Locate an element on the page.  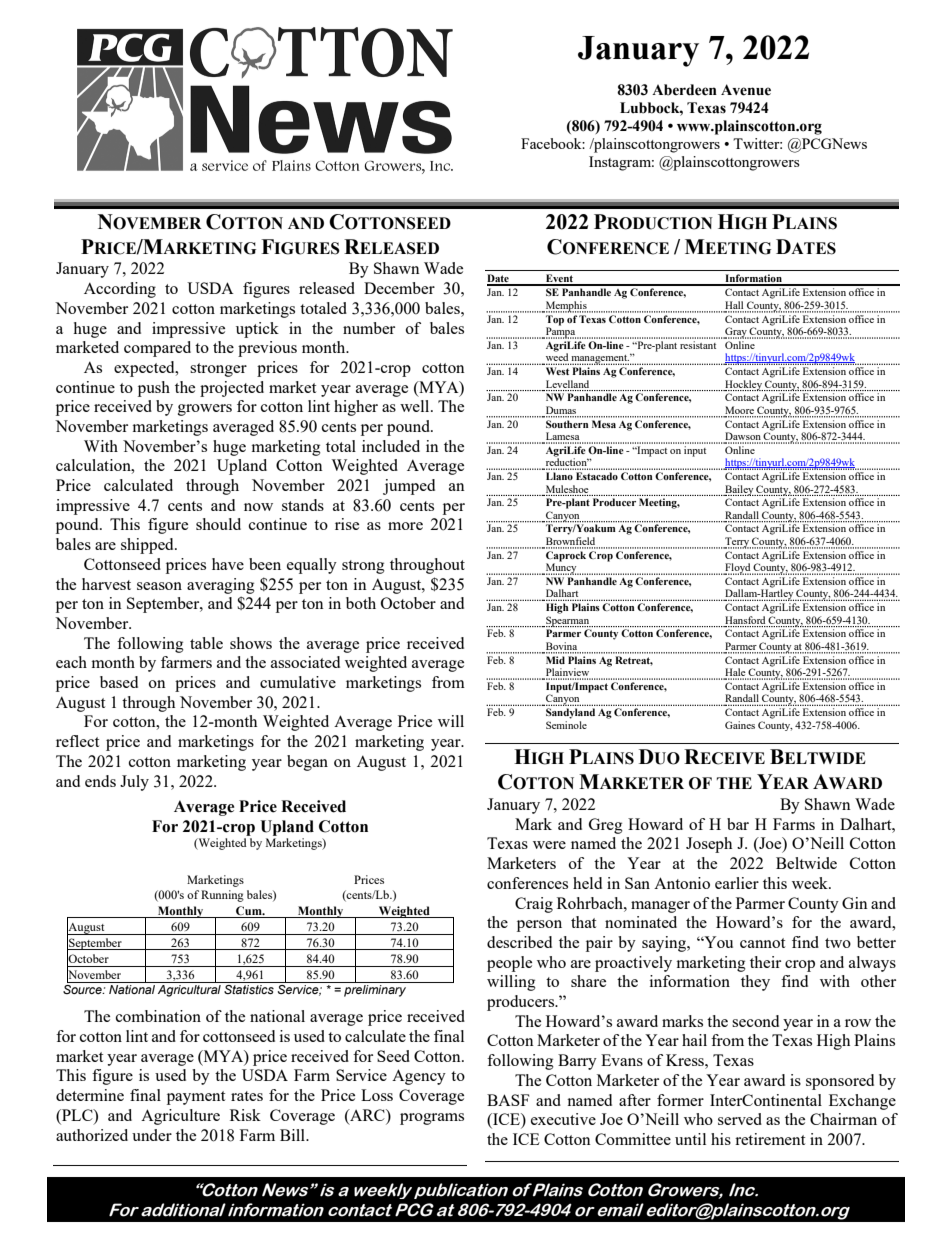
programs is located at coordinates (432, 1119).
